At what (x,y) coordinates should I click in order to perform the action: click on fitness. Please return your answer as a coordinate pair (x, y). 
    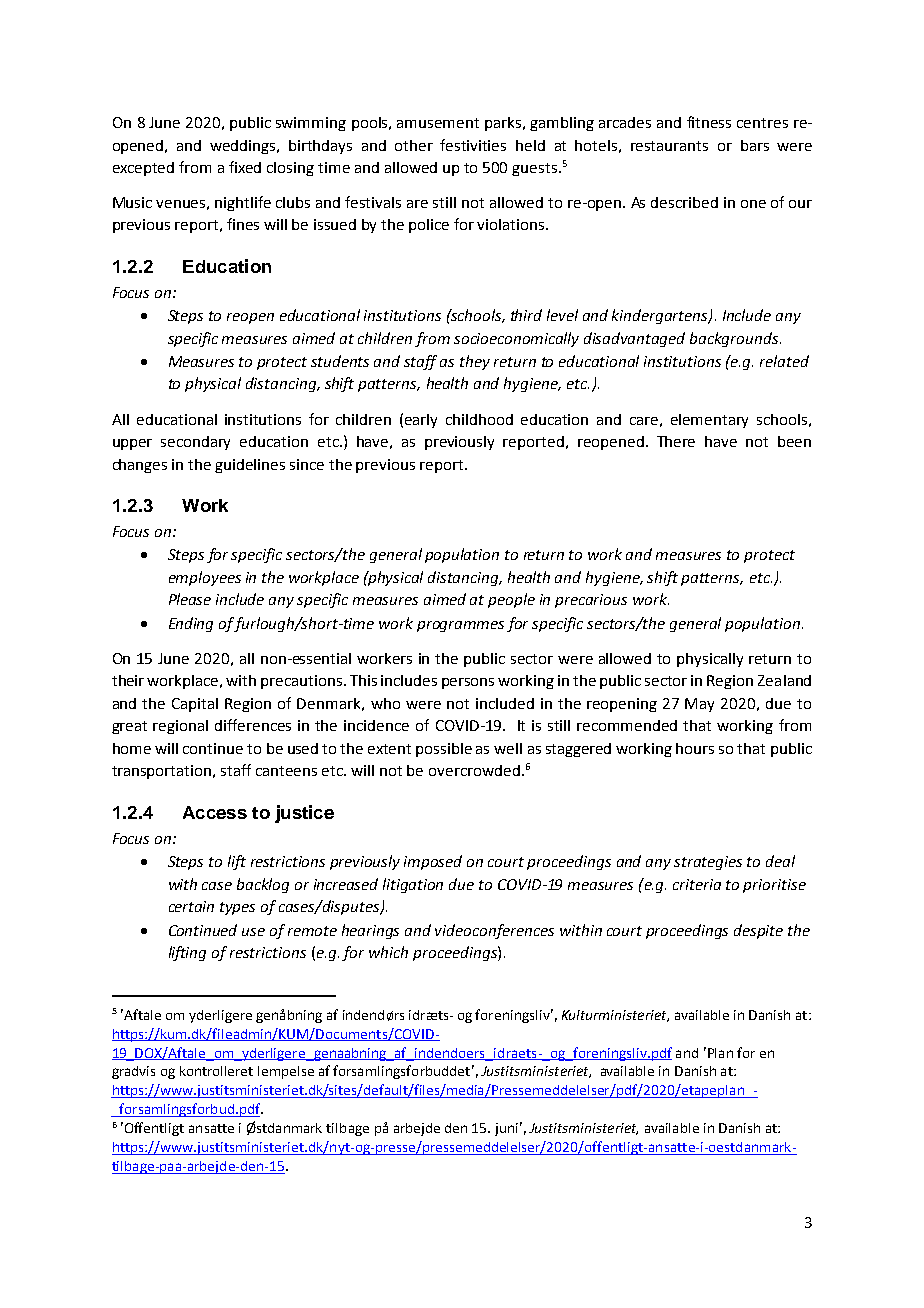
    Looking at the image, I should click on (709, 122).
